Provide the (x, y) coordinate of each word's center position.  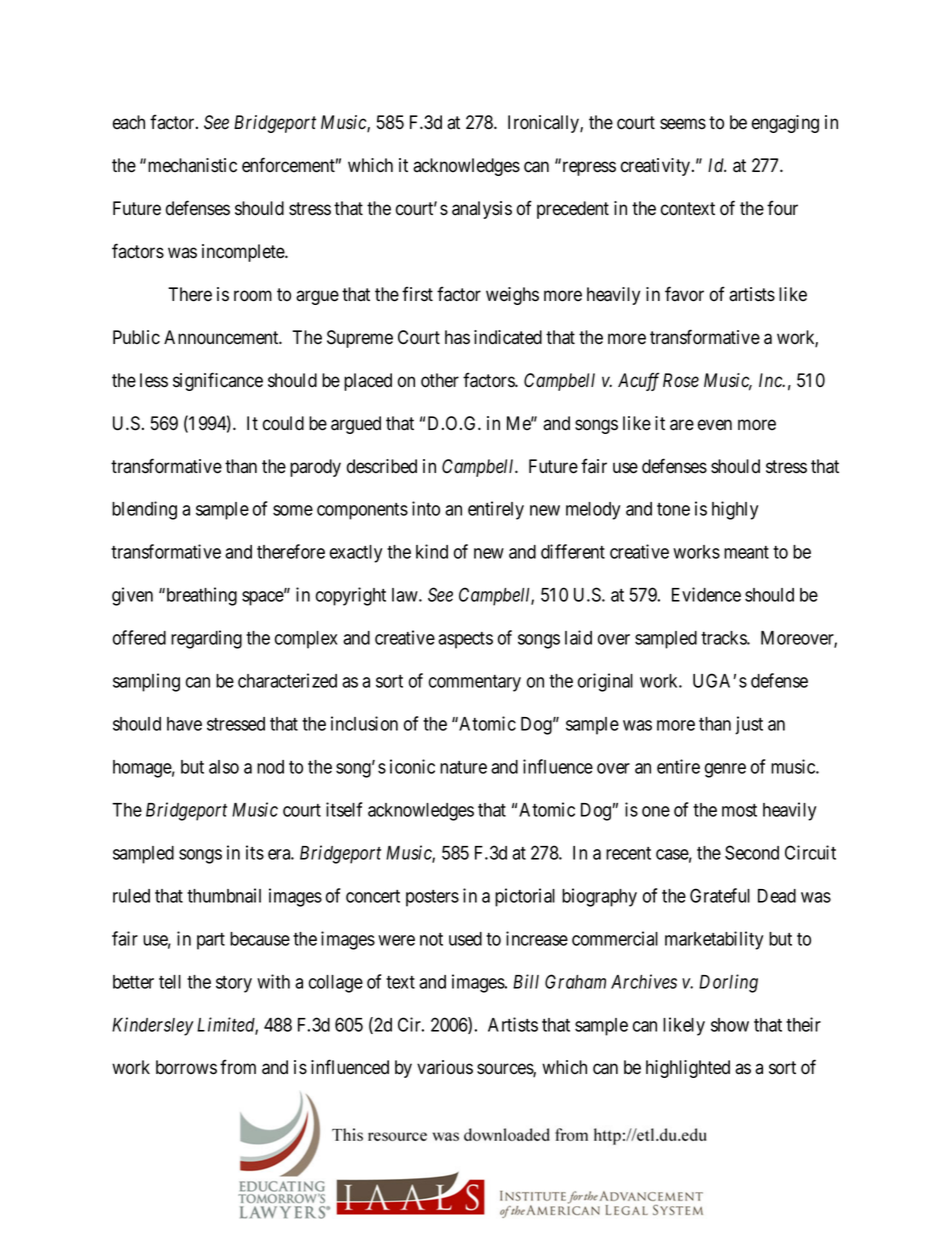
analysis (482, 210)
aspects (465, 640)
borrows (186, 1067)
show (730, 1025)
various (445, 1067)
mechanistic (192, 165)
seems (683, 124)
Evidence (706, 594)
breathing (200, 596)
